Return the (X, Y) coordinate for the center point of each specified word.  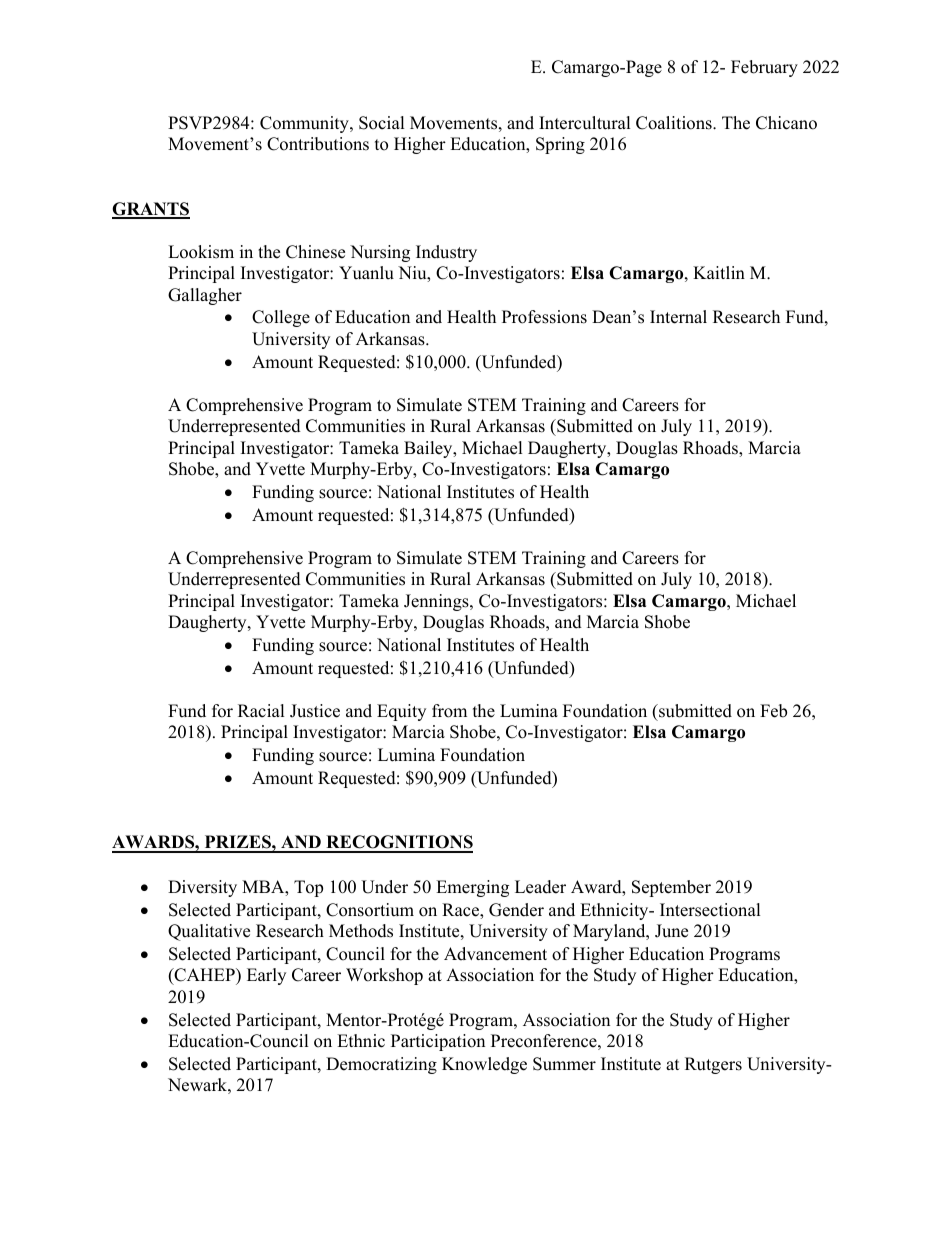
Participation (438, 1042)
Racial (261, 711)
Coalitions (675, 123)
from (449, 711)
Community (305, 124)
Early (266, 976)
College (281, 318)
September (671, 888)
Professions (544, 317)
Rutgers (713, 1065)
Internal (678, 317)
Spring (560, 145)
